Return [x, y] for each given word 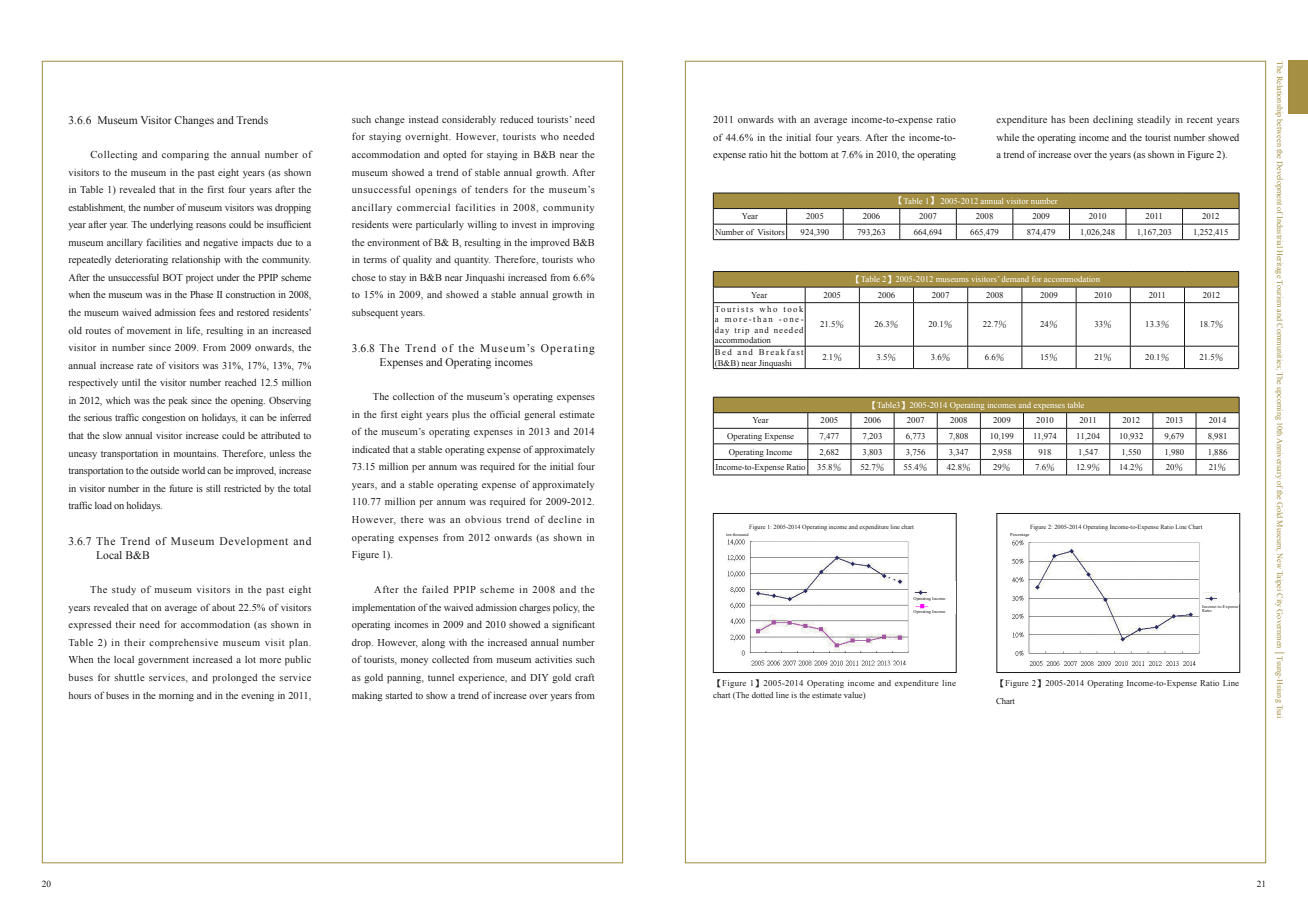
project [200, 279]
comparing [185, 156]
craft [585, 677]
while [1007, 137]
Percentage [1019, 535]
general [539, 416]
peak [177, 402]
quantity [472, 261]
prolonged [234, 679]
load [103, 505]
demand [1015, 279]
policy [566, 609]
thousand [741, 534]
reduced [516, 119]
